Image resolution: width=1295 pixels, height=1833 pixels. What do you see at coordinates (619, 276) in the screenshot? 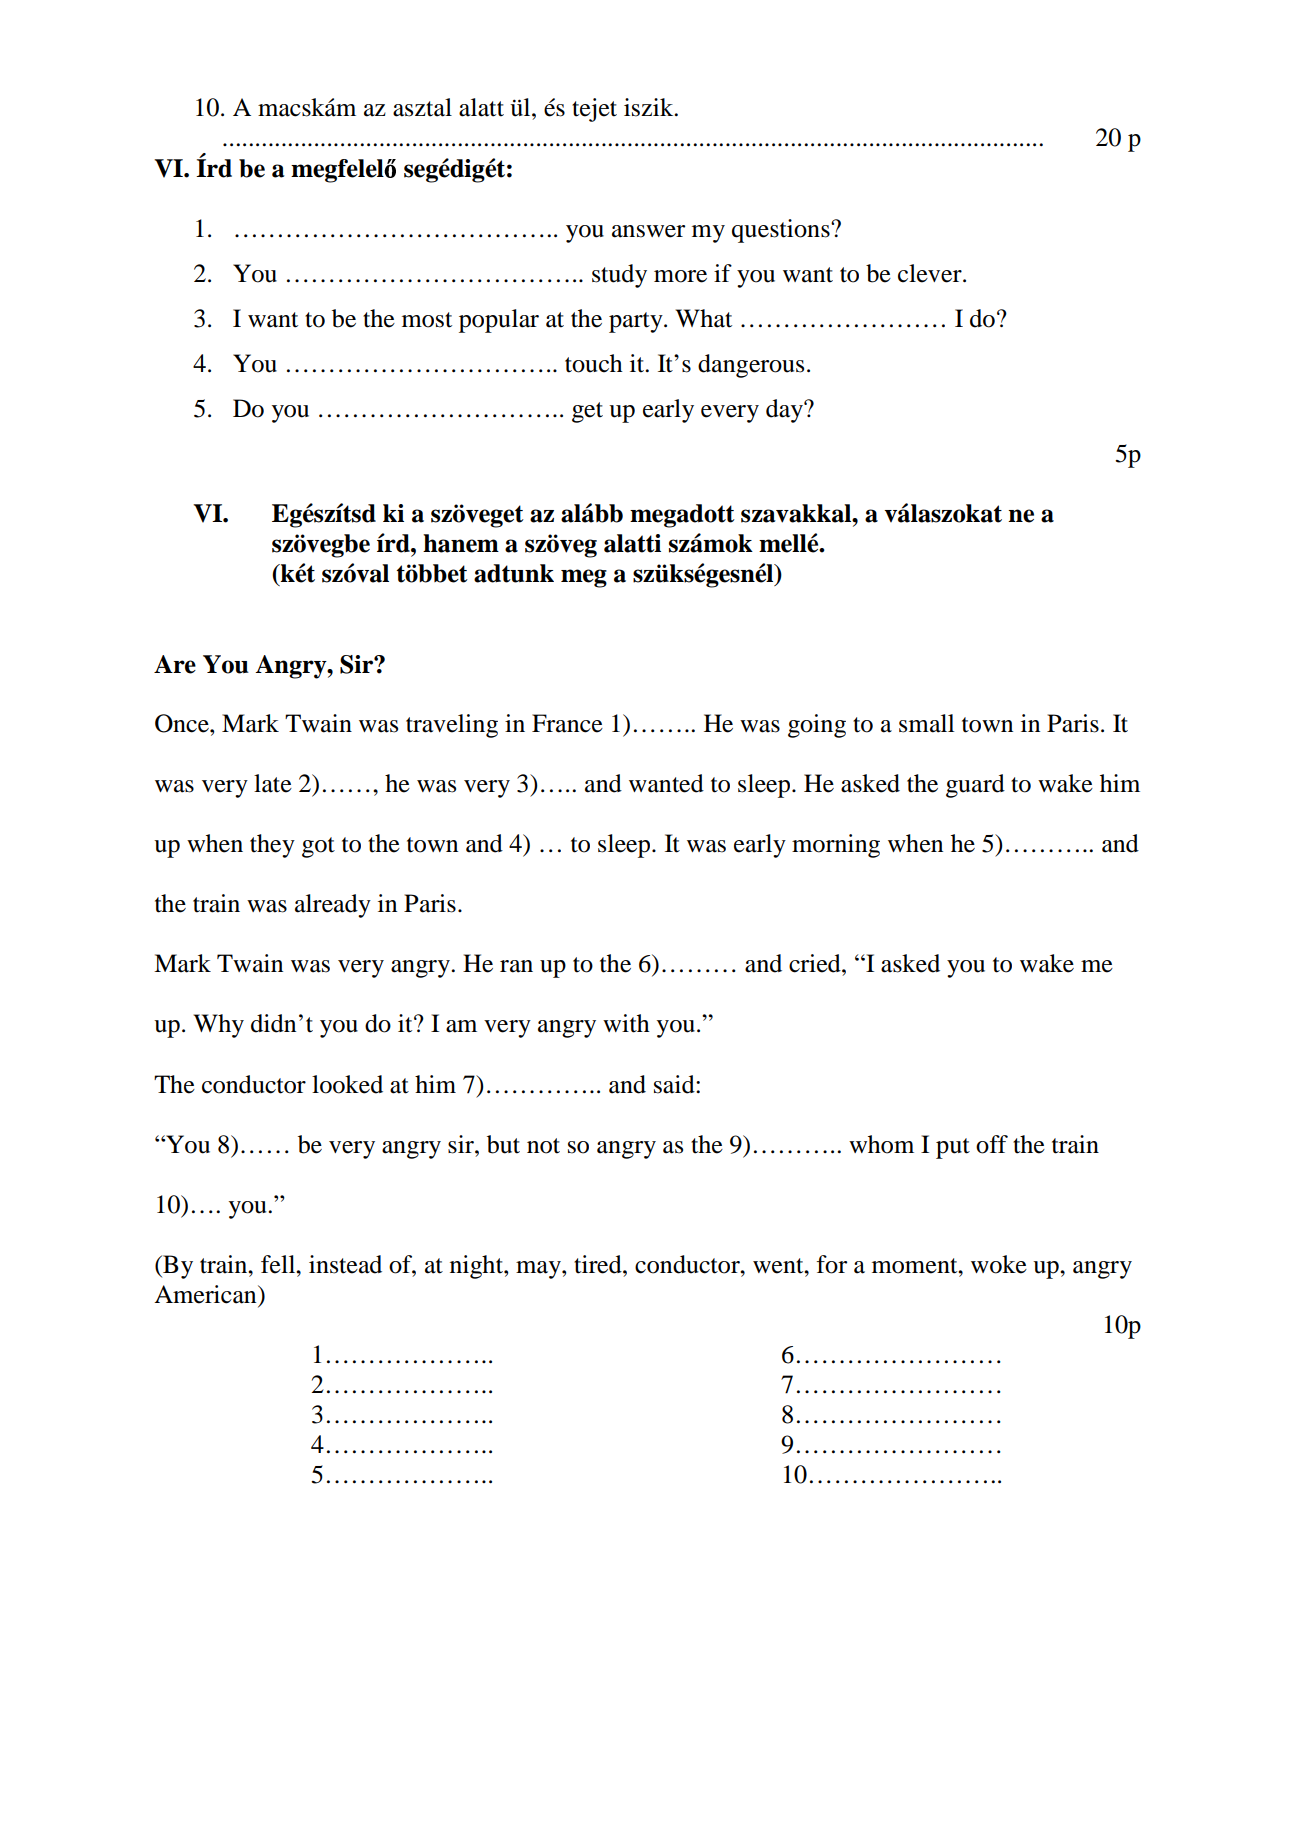
I see `study` at bounding box center [619, 276].
